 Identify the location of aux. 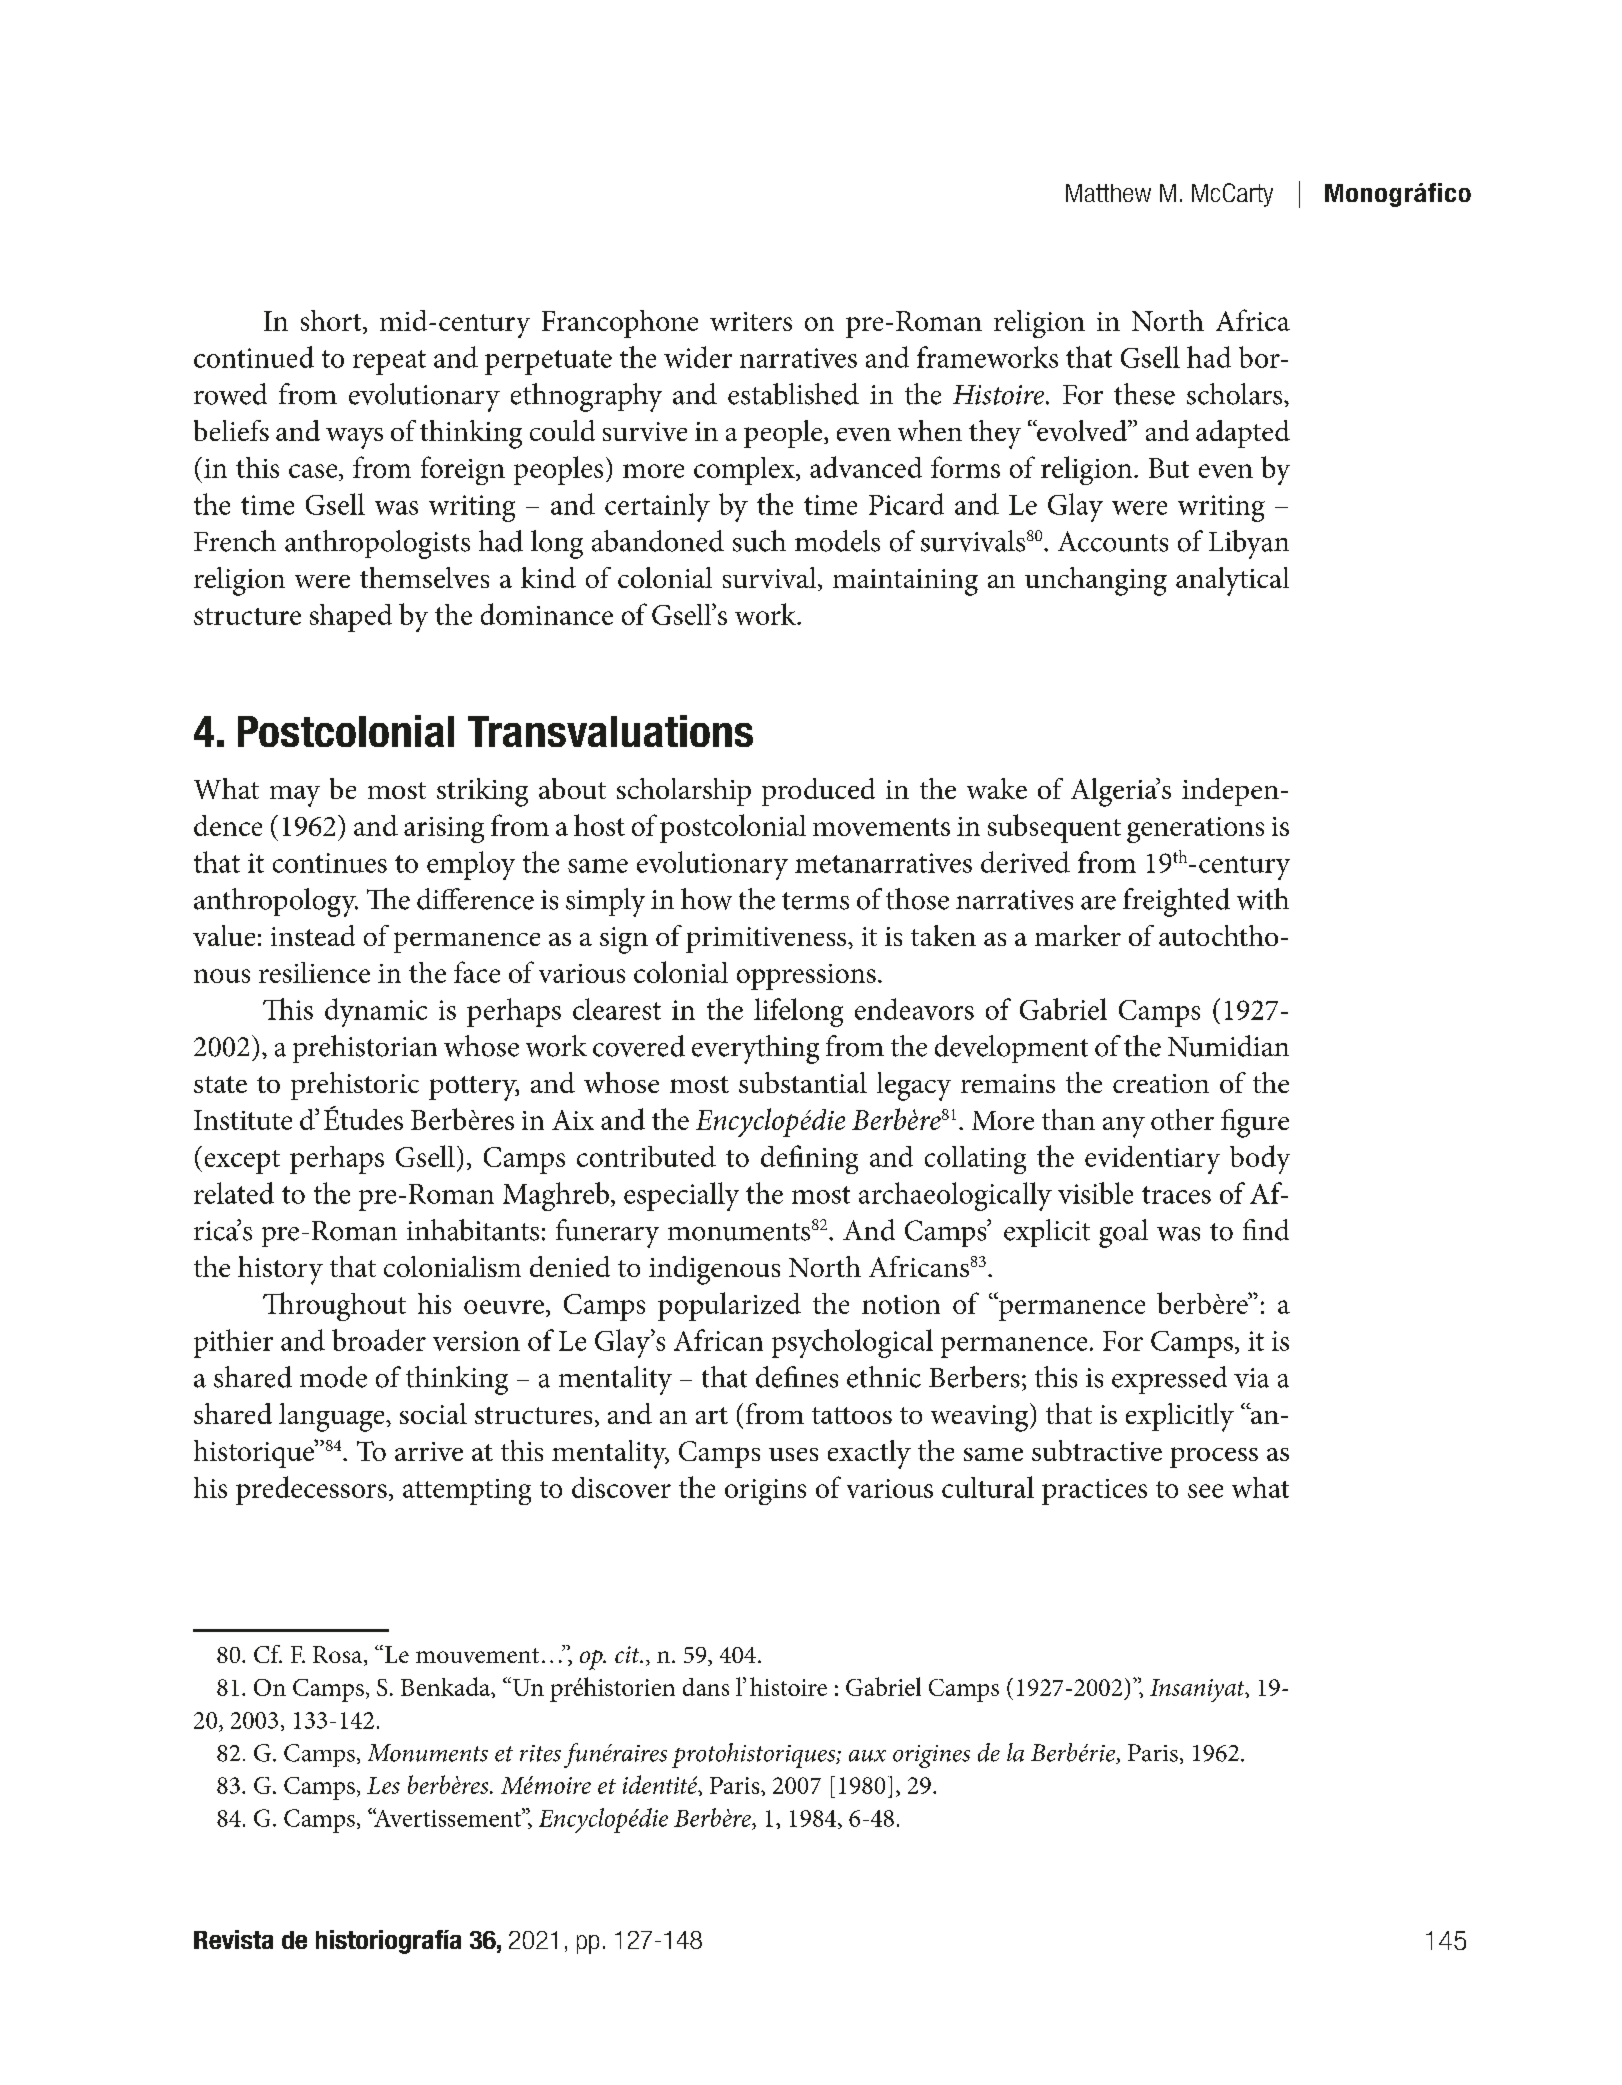
(867, 1756).
